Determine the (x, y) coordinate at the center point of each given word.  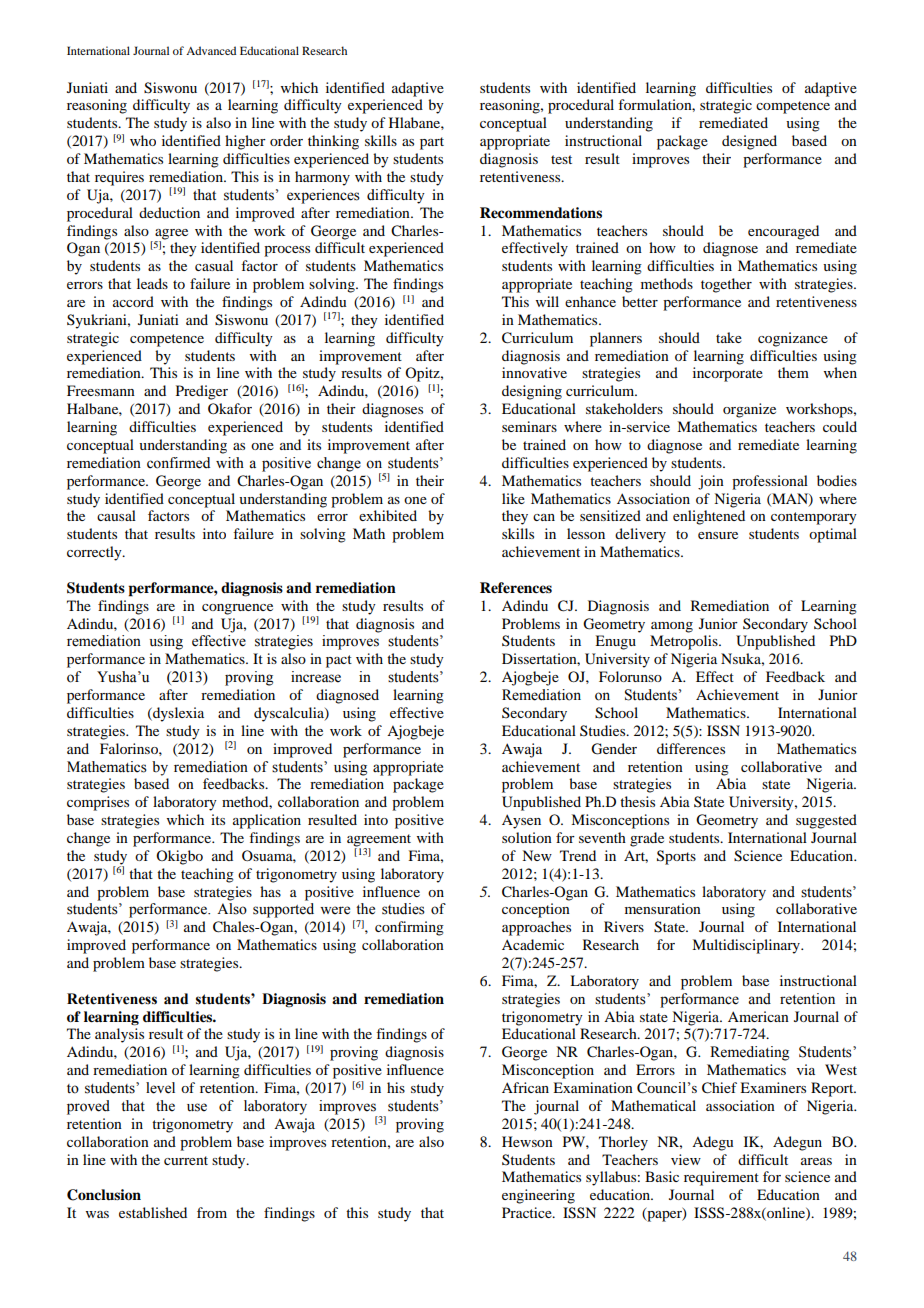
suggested (826, 821)
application (267, 821)
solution (527, 837)
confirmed (178, 463)
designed (749, 142)
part (432, 143)
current (186, 1160)
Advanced (211, 50)
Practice (528, 1212)
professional (770, 482)
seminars (529, 426)
